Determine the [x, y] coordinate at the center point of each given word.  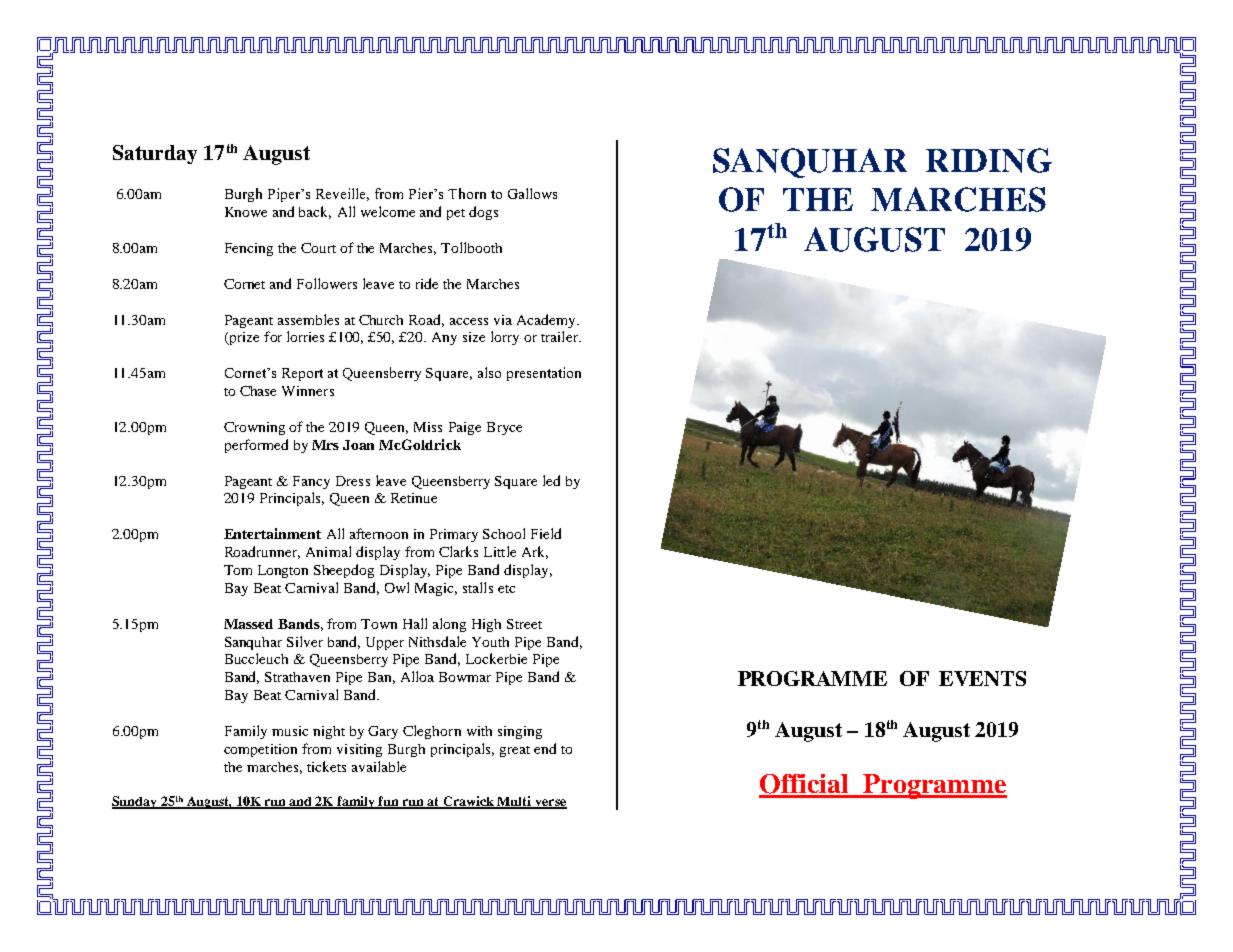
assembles [308, 319]
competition [260, 750]
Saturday [155, 154]
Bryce [504, 428]
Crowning [254, 428]
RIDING [989, 160]
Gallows [532, 193]
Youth [490, 642]
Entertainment [272, 533]
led [551, 480]
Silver [305, 641]
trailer [560, 336]
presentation [544, 374]
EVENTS [982, 678]
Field [546, 533]
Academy [547, 321]
